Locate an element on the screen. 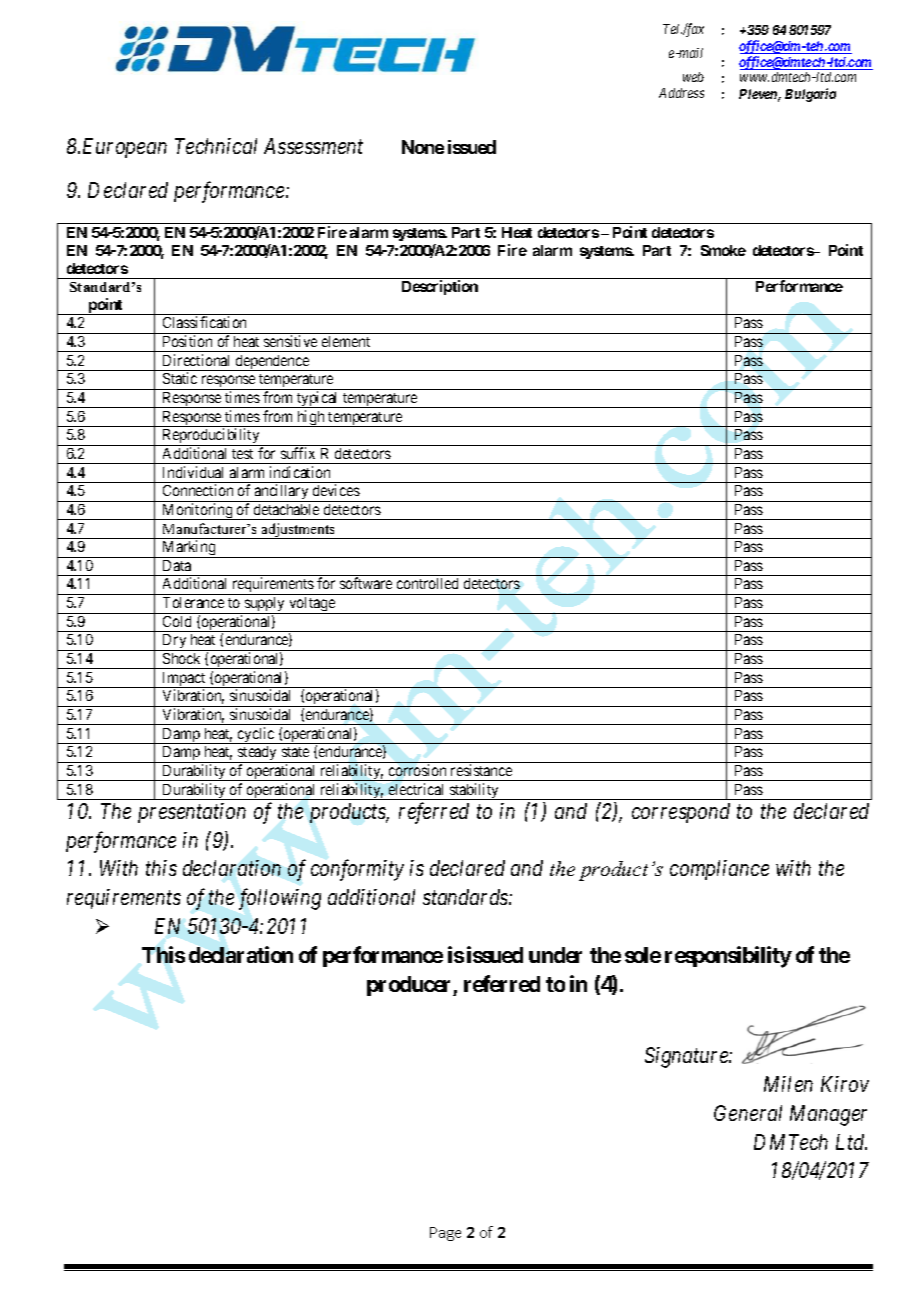 The width and height of the screenshot is (924, 1308). dependence is located at coordinates (272, 363).
